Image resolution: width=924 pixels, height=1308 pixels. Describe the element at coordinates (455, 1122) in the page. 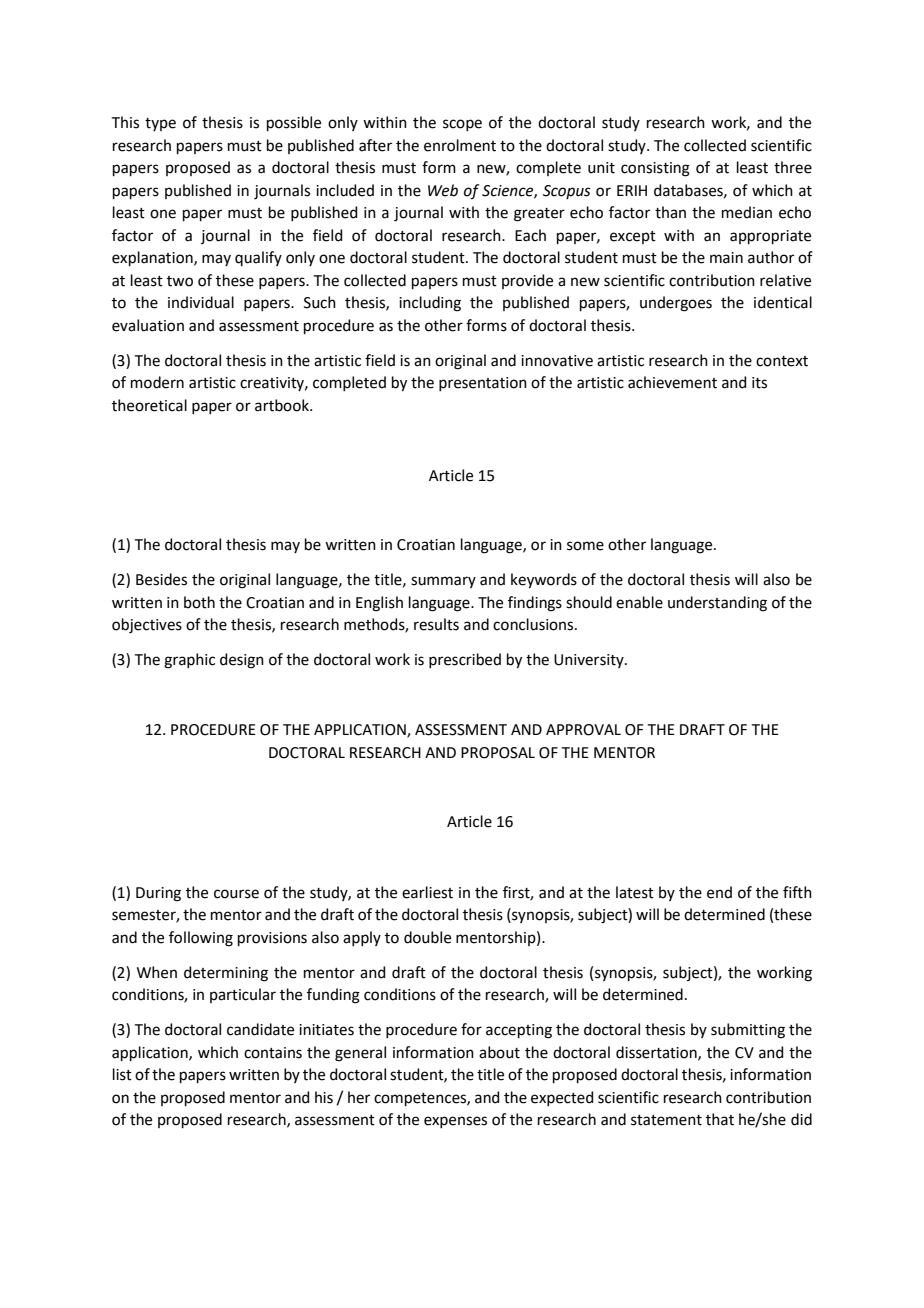

I see `expenses` at that location.
